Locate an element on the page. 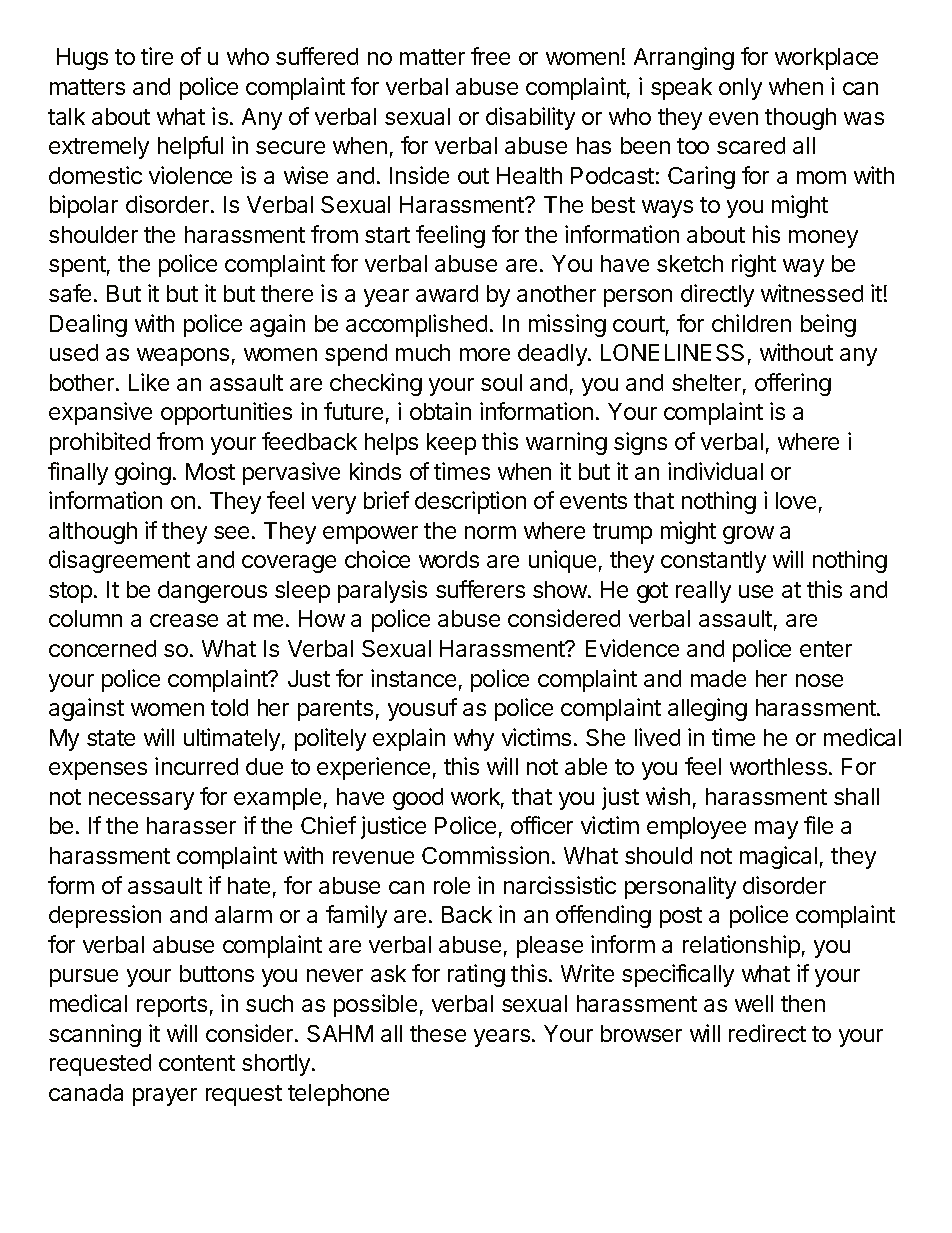 This document has width=952, height=1233. sufferers is located at coordinates (480, 589).
